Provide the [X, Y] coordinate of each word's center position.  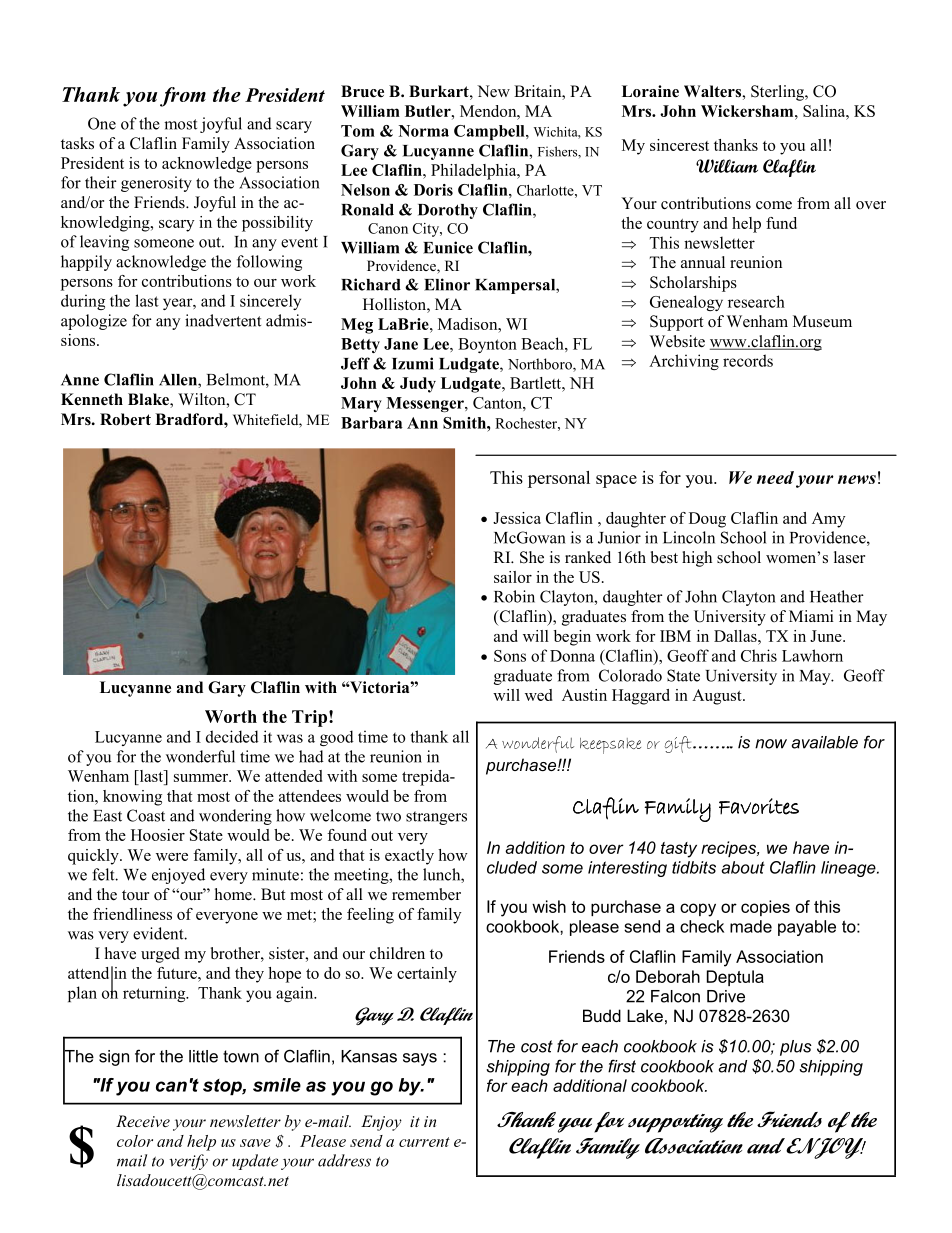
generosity [156, 184]
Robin [514, 596]
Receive [143, 1121]
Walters [713, 91]
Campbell [490, 132]
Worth [231, 716]
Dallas [736, 636]
